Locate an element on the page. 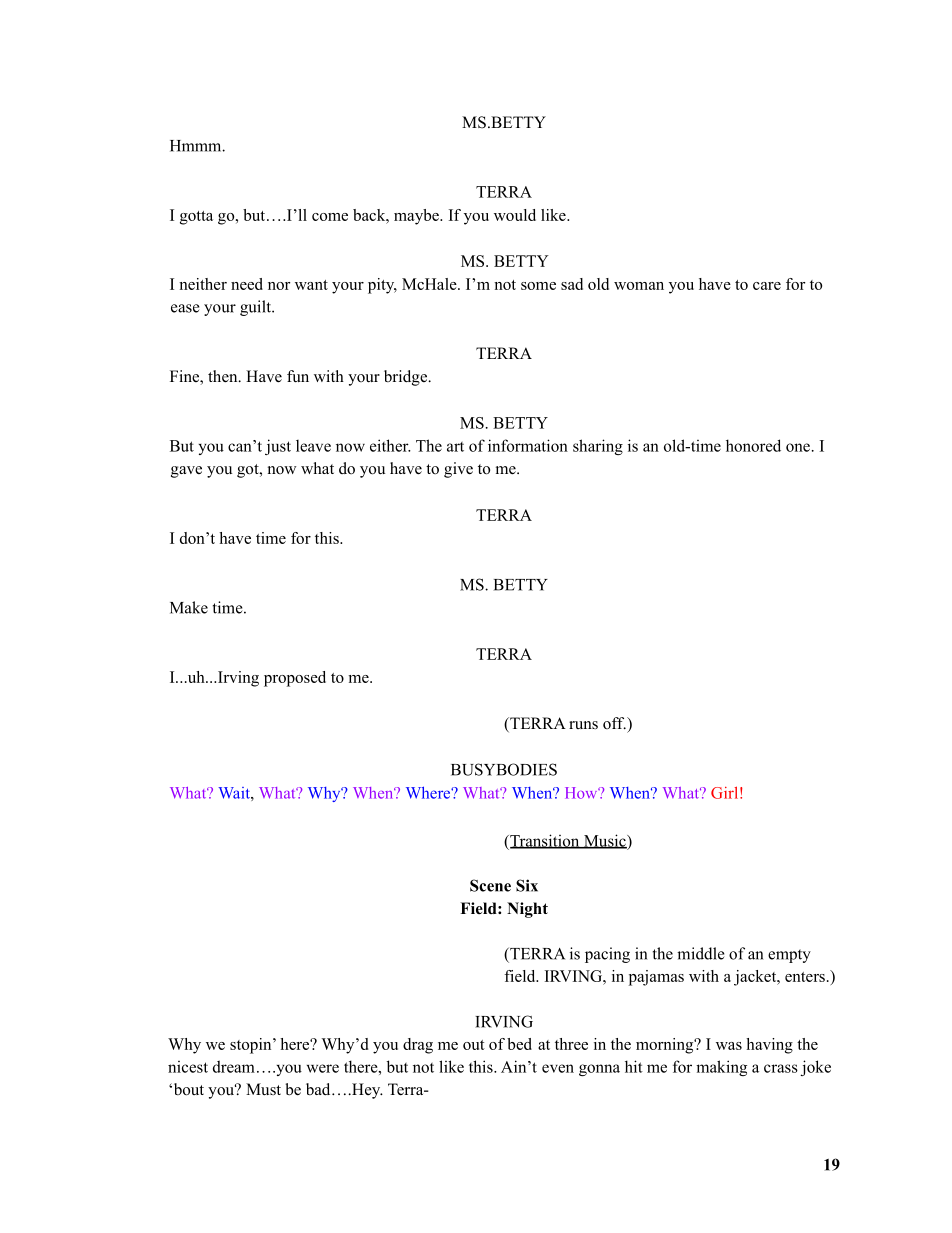  making is located at coordinates (721, 1068).
